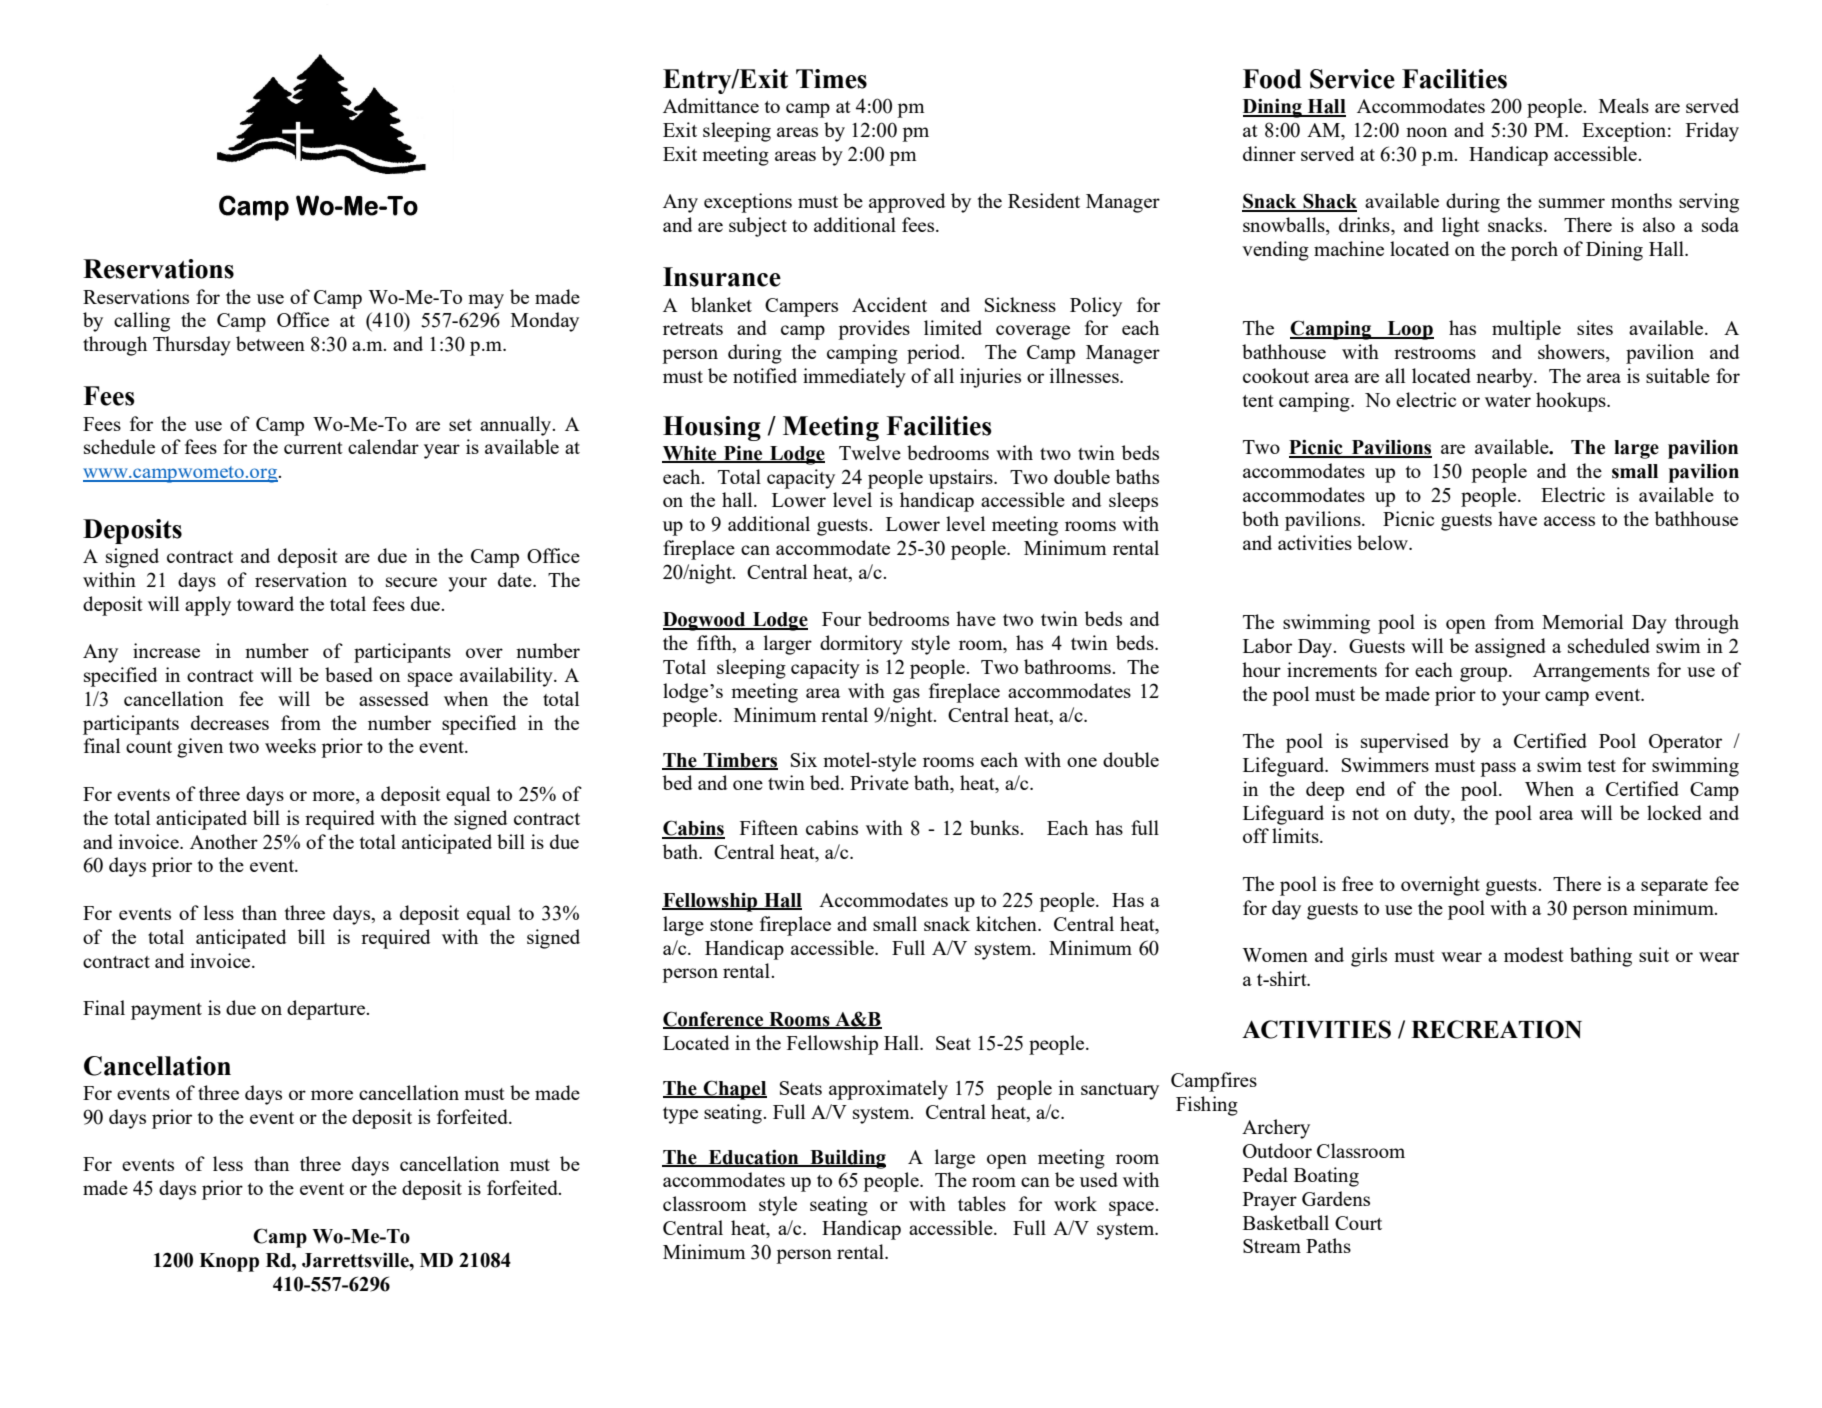  Describe the element at coordinates (1624, 105) in the screenshot. I see `Meals` at that location.
